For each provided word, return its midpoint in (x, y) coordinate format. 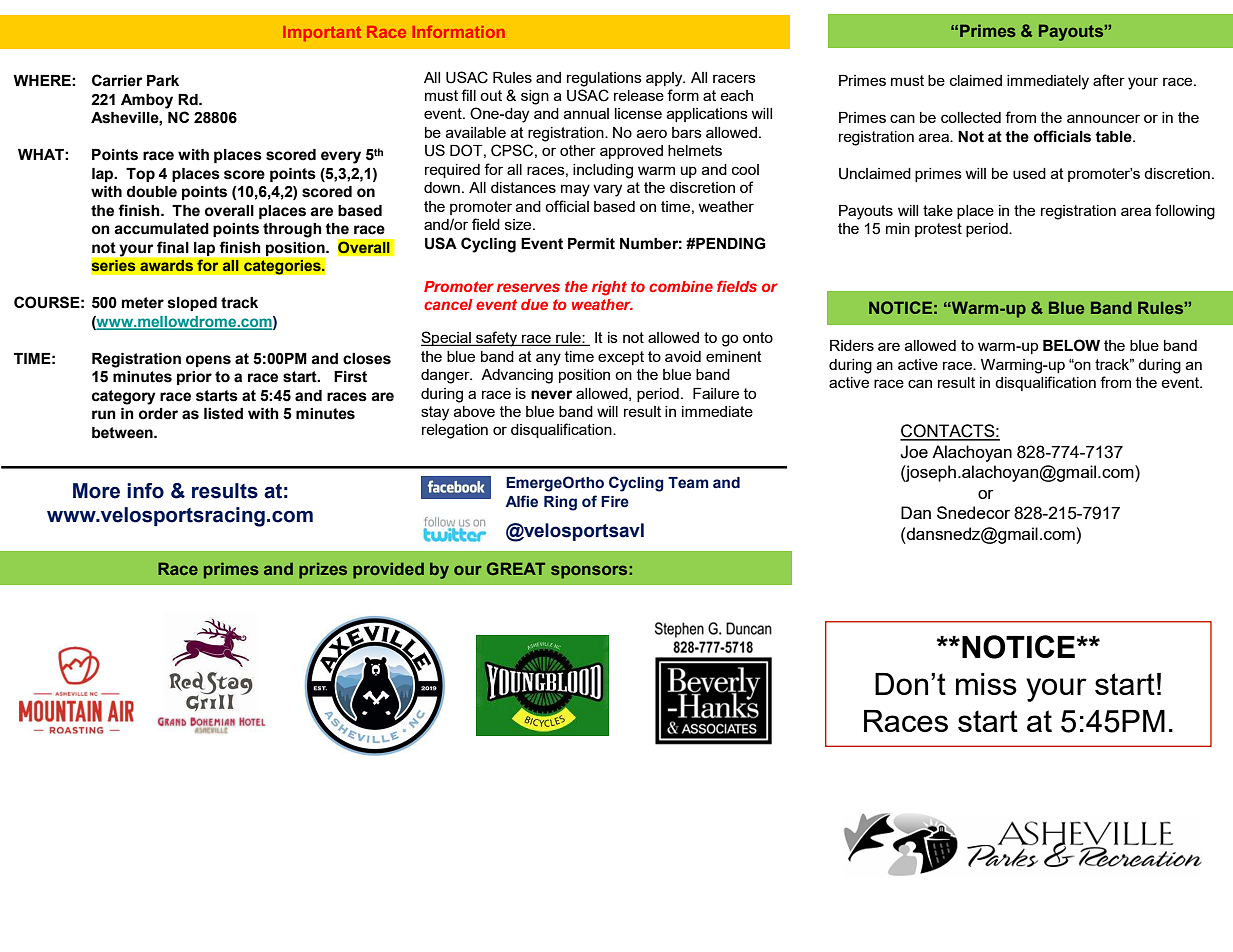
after (1109, 80)
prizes (323, 570)
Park (163, 81)
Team (688, 483)
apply (665, 79)
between (123, 433)
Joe (914, 452)
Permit (591, 244)
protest (938, 230)
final (173, 247)
